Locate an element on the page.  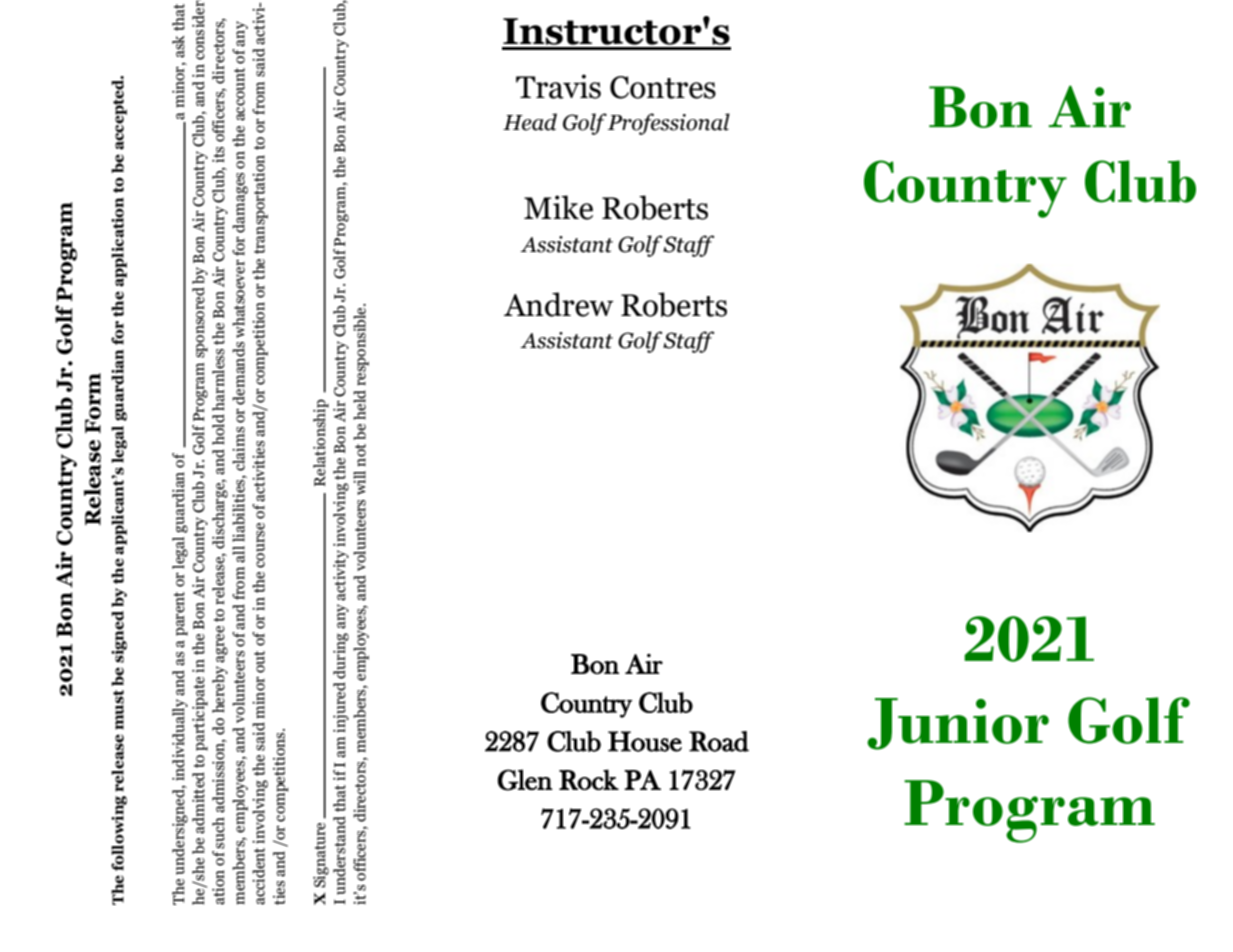
Rock is located at coordinates (589, 779).
